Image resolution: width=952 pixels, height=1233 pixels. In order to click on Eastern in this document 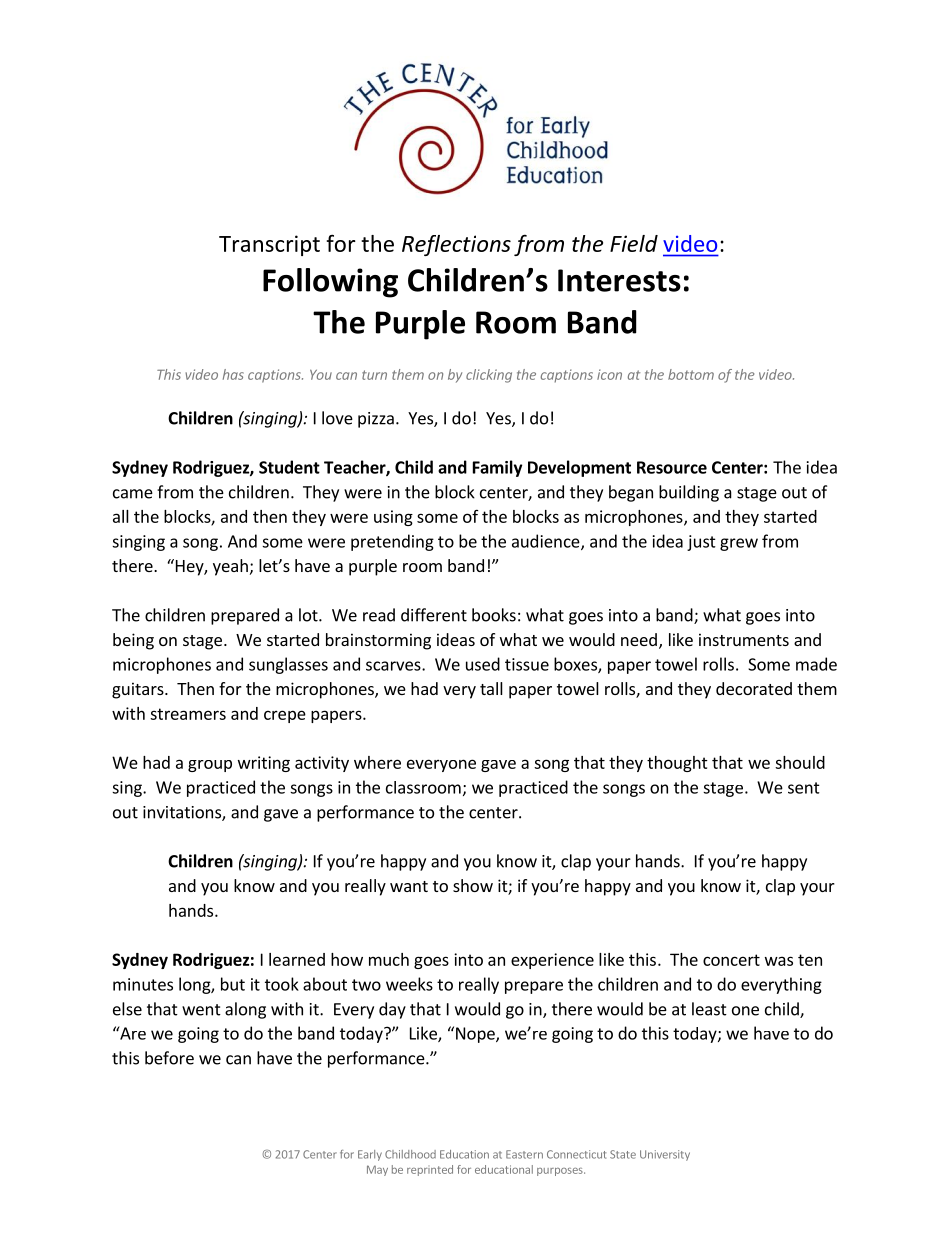, I will do `click(524, 1154)`.
